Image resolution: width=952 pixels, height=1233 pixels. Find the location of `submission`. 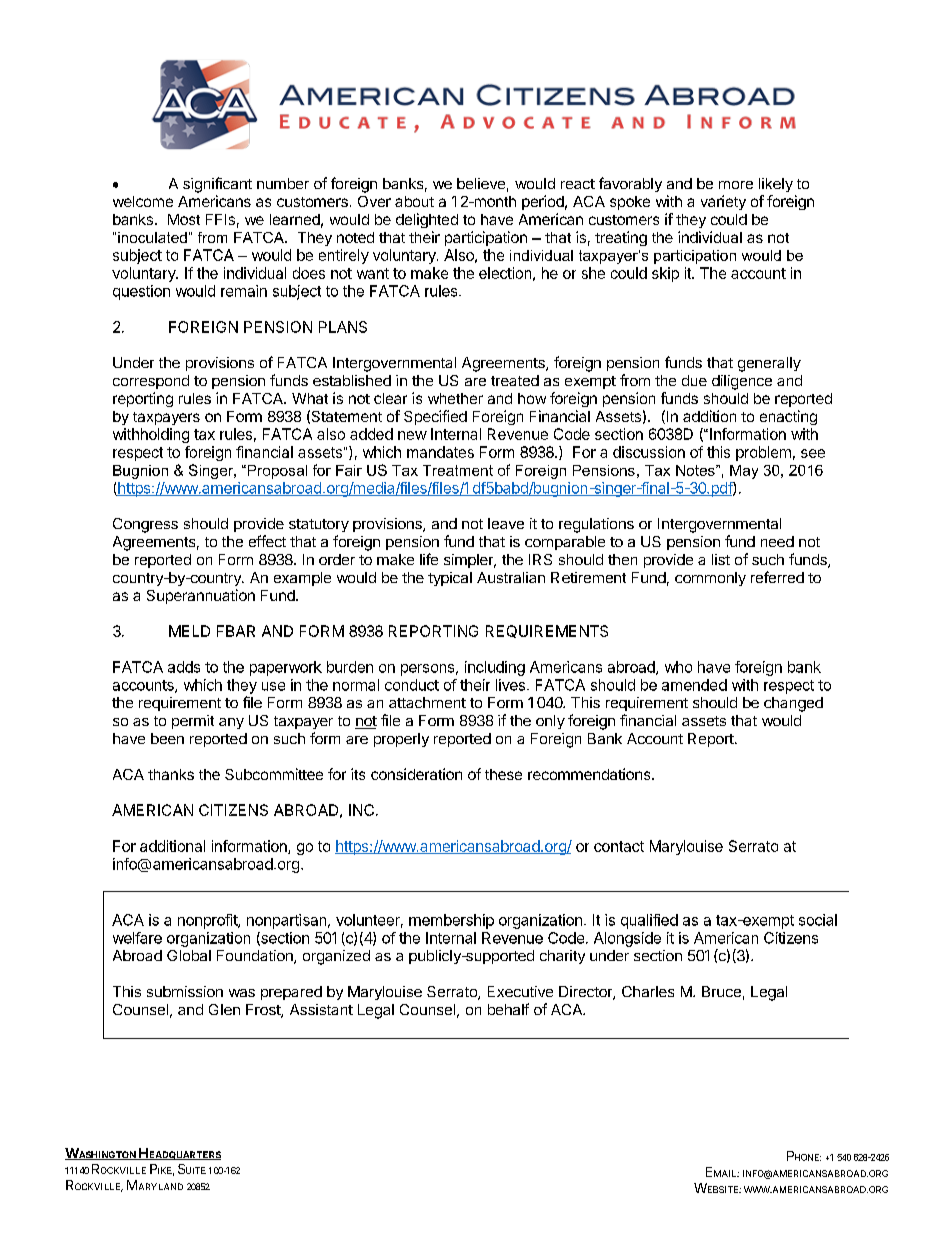

submission is located at coordinates (185, 991).
